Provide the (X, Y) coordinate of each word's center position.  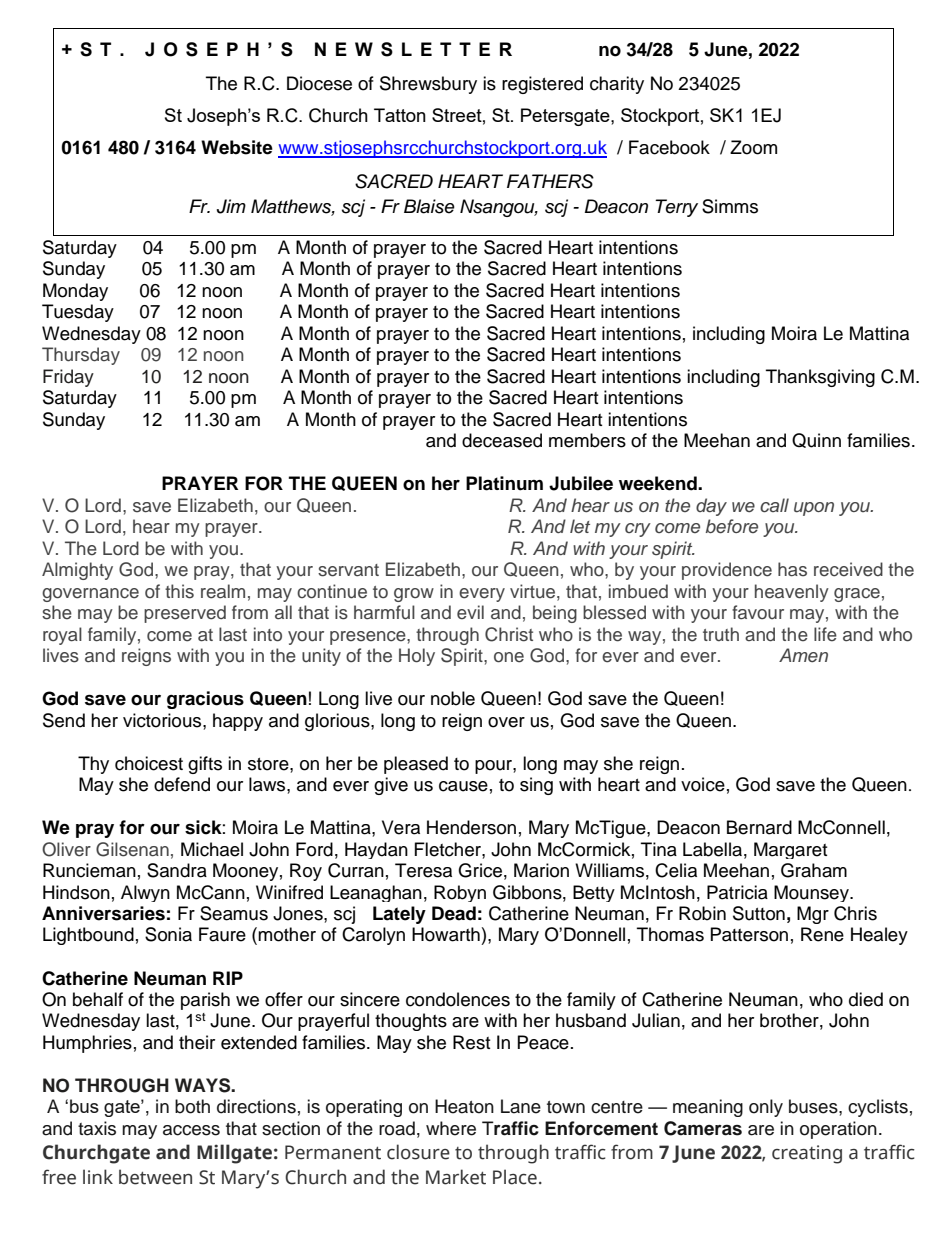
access (191, 1130)
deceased (502, 440)
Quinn (816, 440)
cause (463, 786)
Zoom (753, 147)
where (451, 1128)
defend (182, 784)
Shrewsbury (428, 85)
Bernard (759, 827)
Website (237, 147)
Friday (68, 378)
